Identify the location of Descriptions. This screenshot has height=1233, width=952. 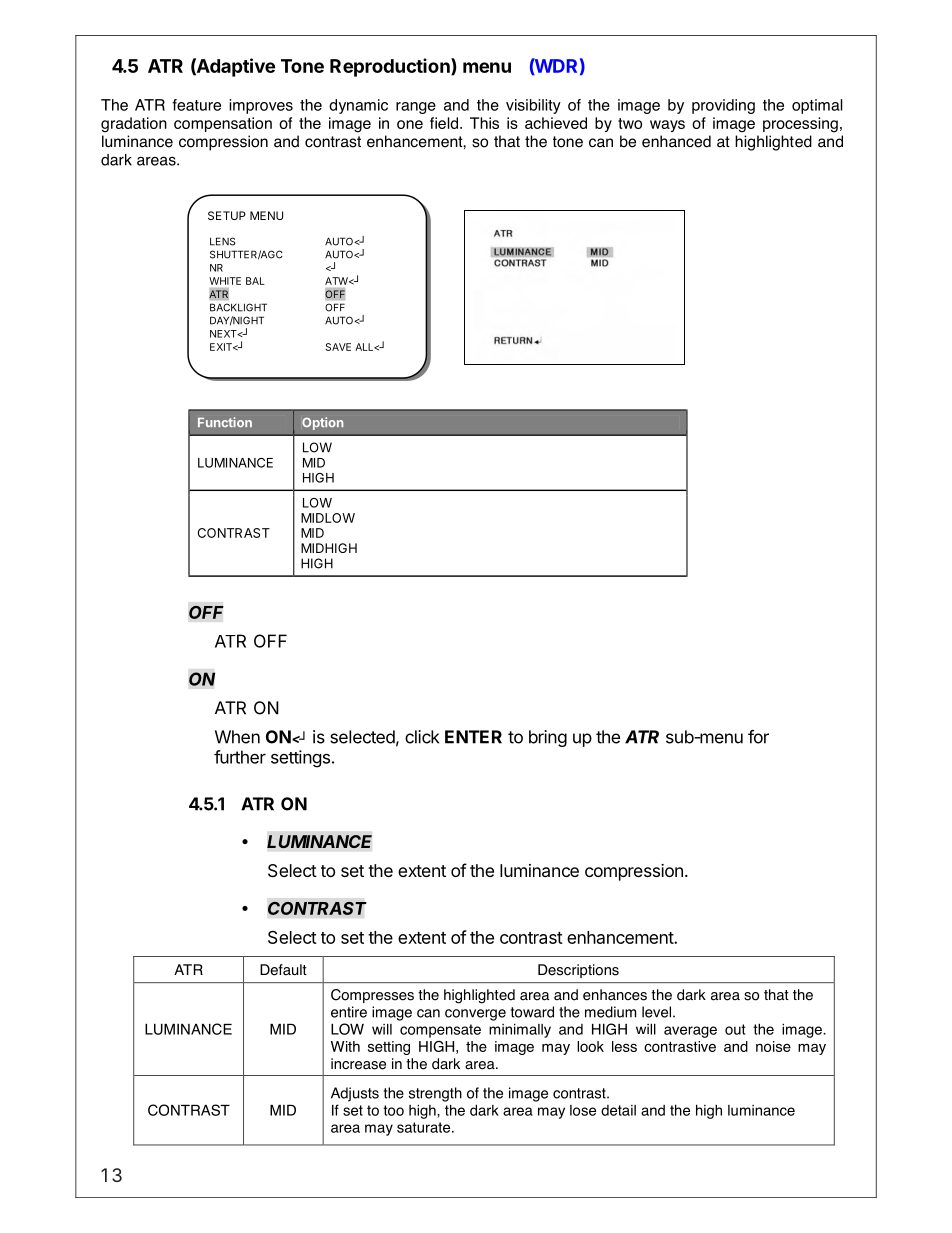
(578, 971).
